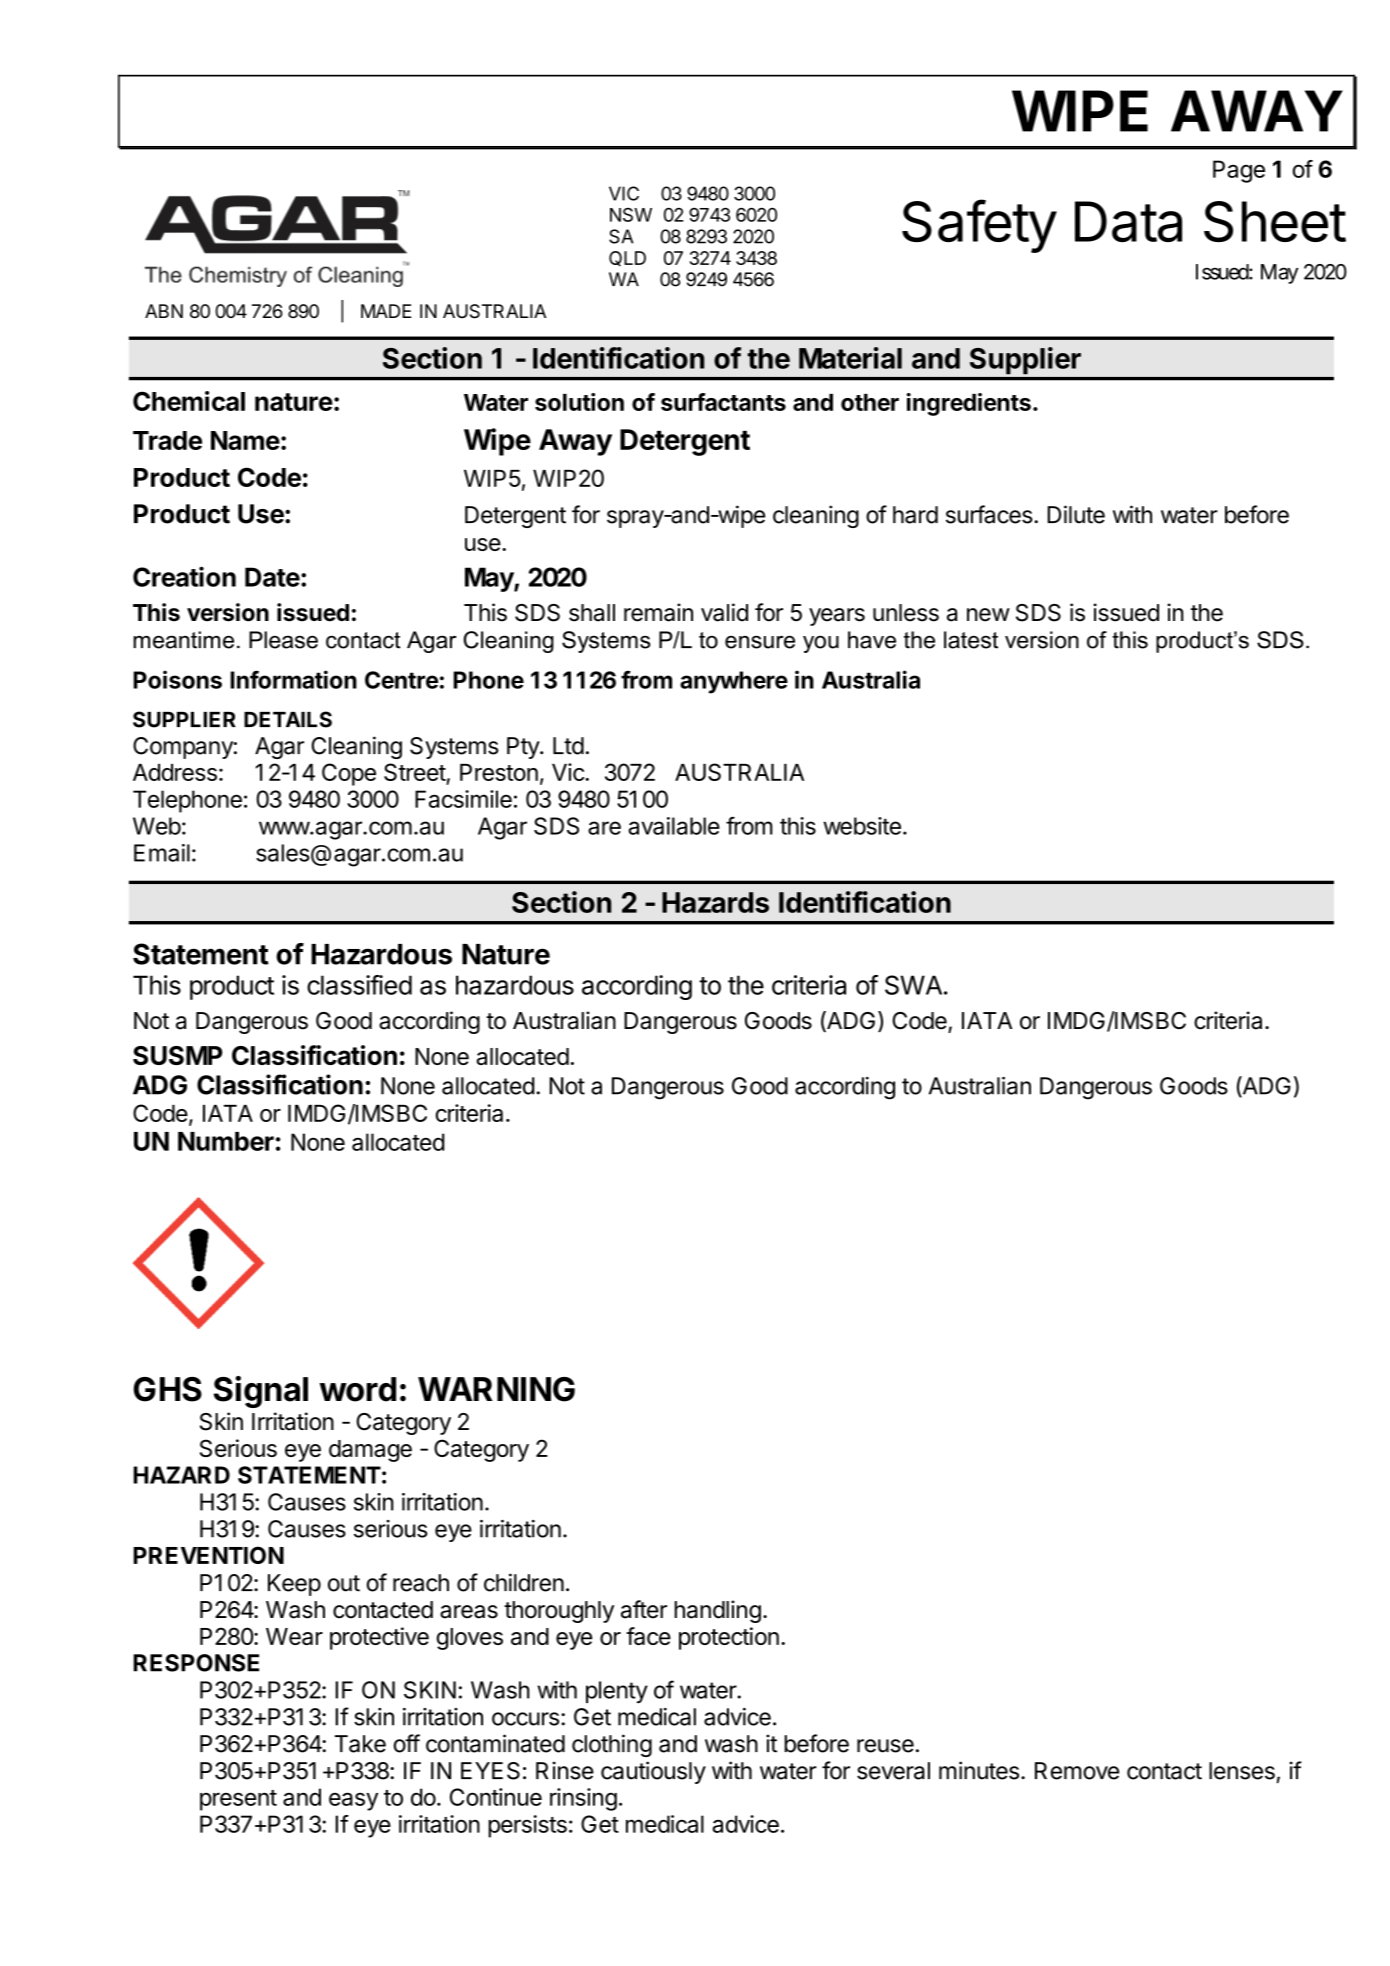  Describe the element at coordinates (913, 985) in the page. I see `SWA` at that location.
